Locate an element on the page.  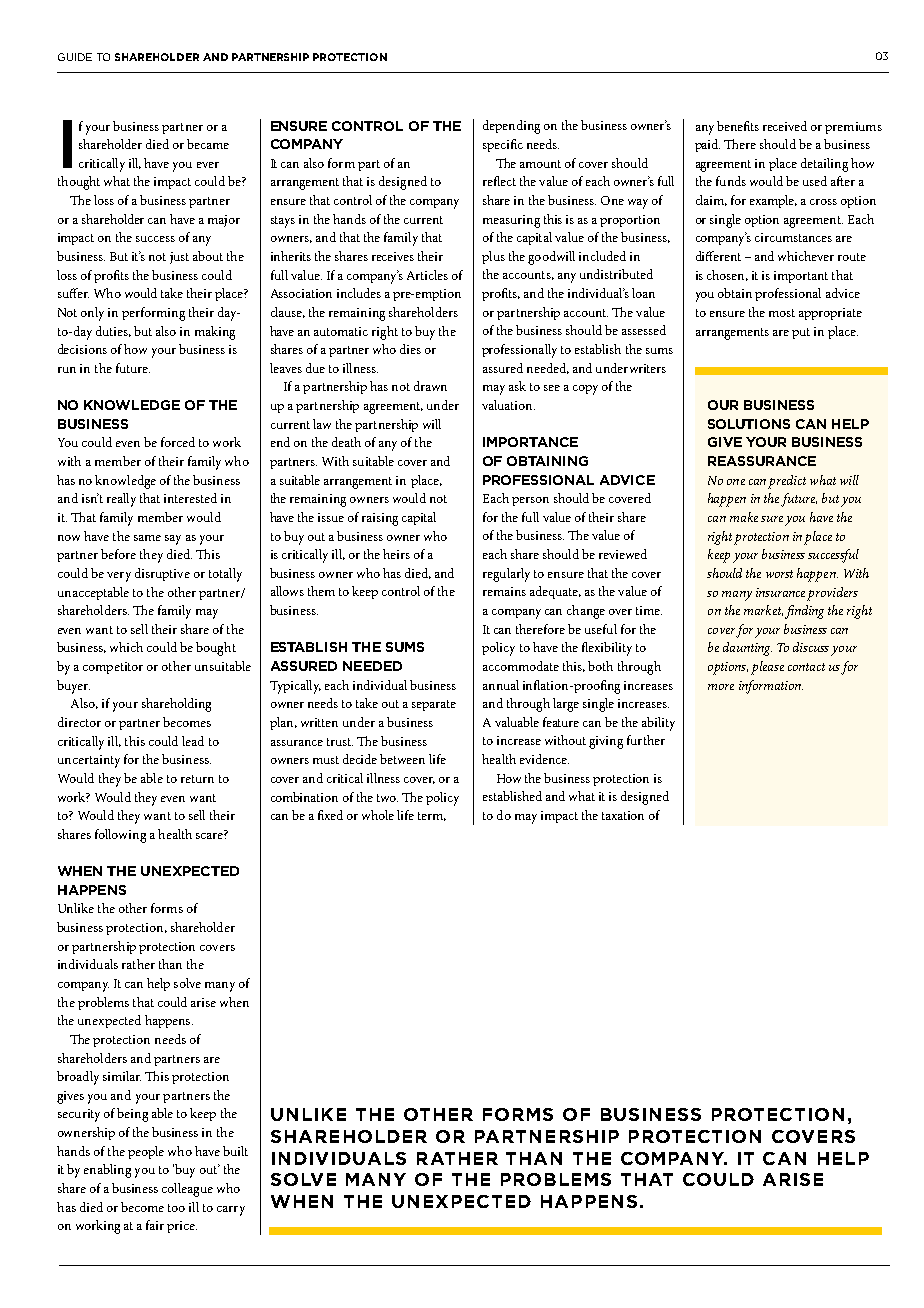
colleague is located at coordinates (187, 1190).
